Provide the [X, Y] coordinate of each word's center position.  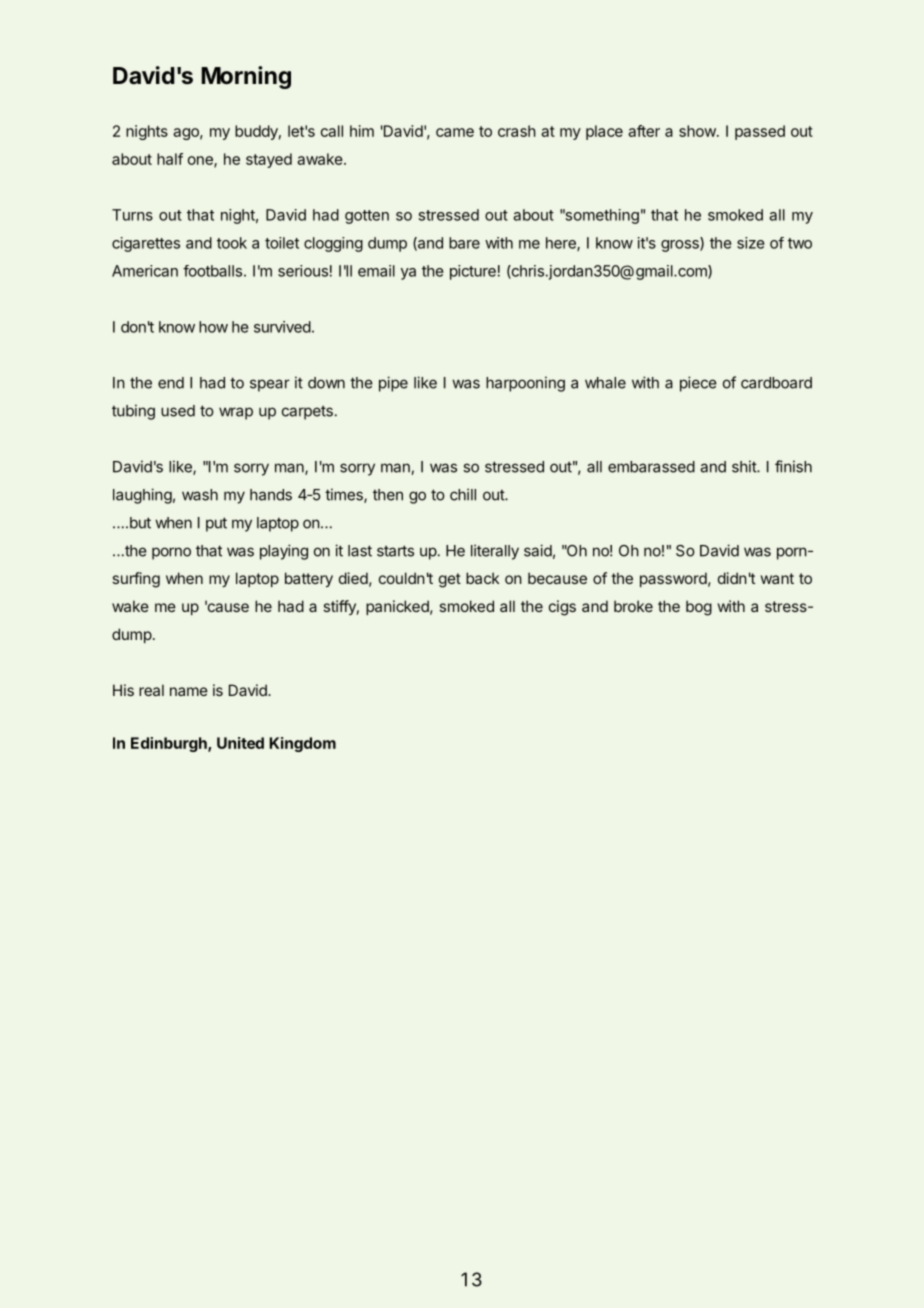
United [240, 743]
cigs [562, 608]
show [698, 131]
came [455, 132]
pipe [393, 384]
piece [698, 384]
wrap [236, 413]
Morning [246, 77]
